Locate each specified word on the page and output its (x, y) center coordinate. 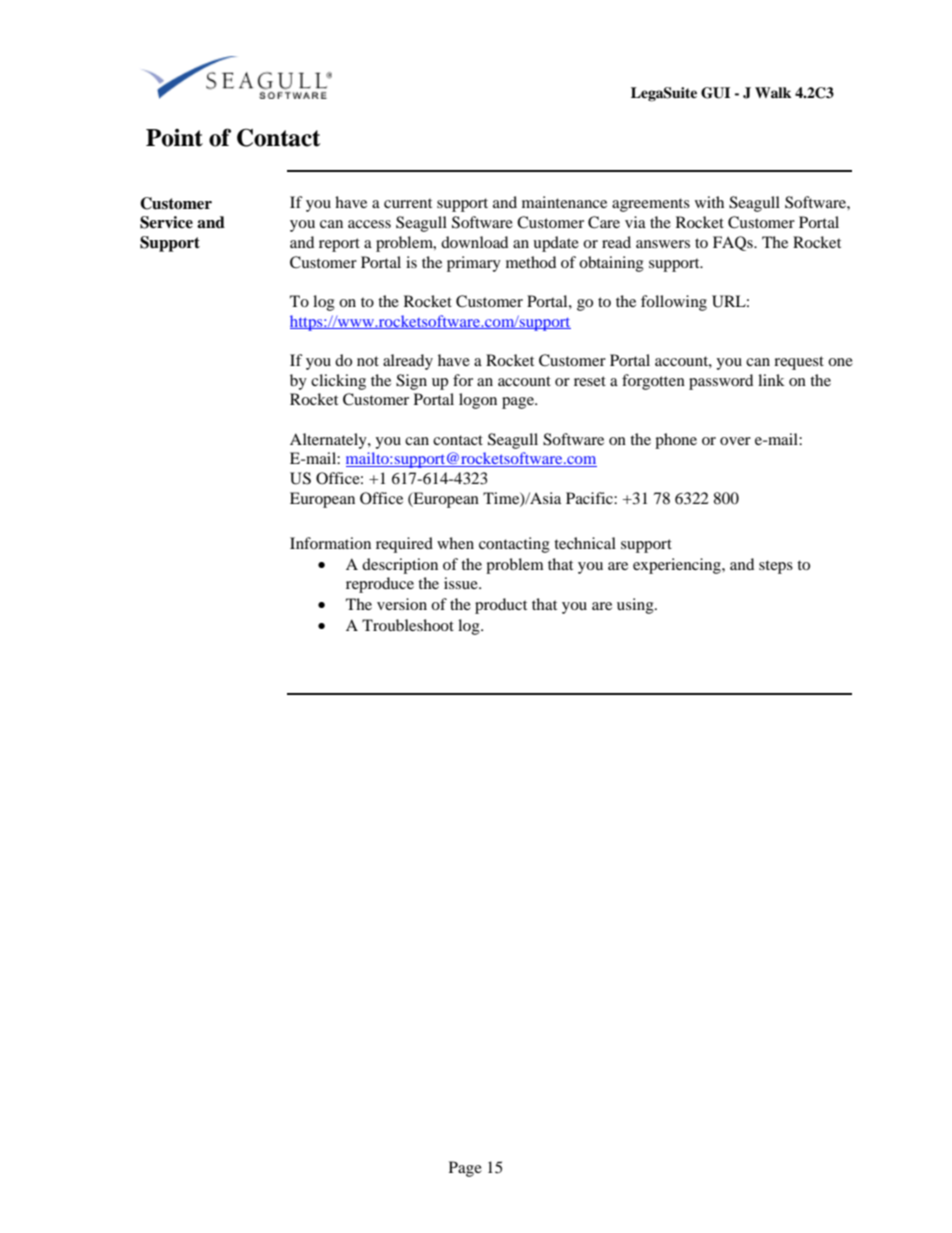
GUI (715, 93)
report (339, 245)
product (501, 606)
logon (478, 401)
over (735, 441)
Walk (773, 92)
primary (474, 264)
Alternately (329, 441)
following (674, 303)
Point (174, 138)
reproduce (380, 585)
